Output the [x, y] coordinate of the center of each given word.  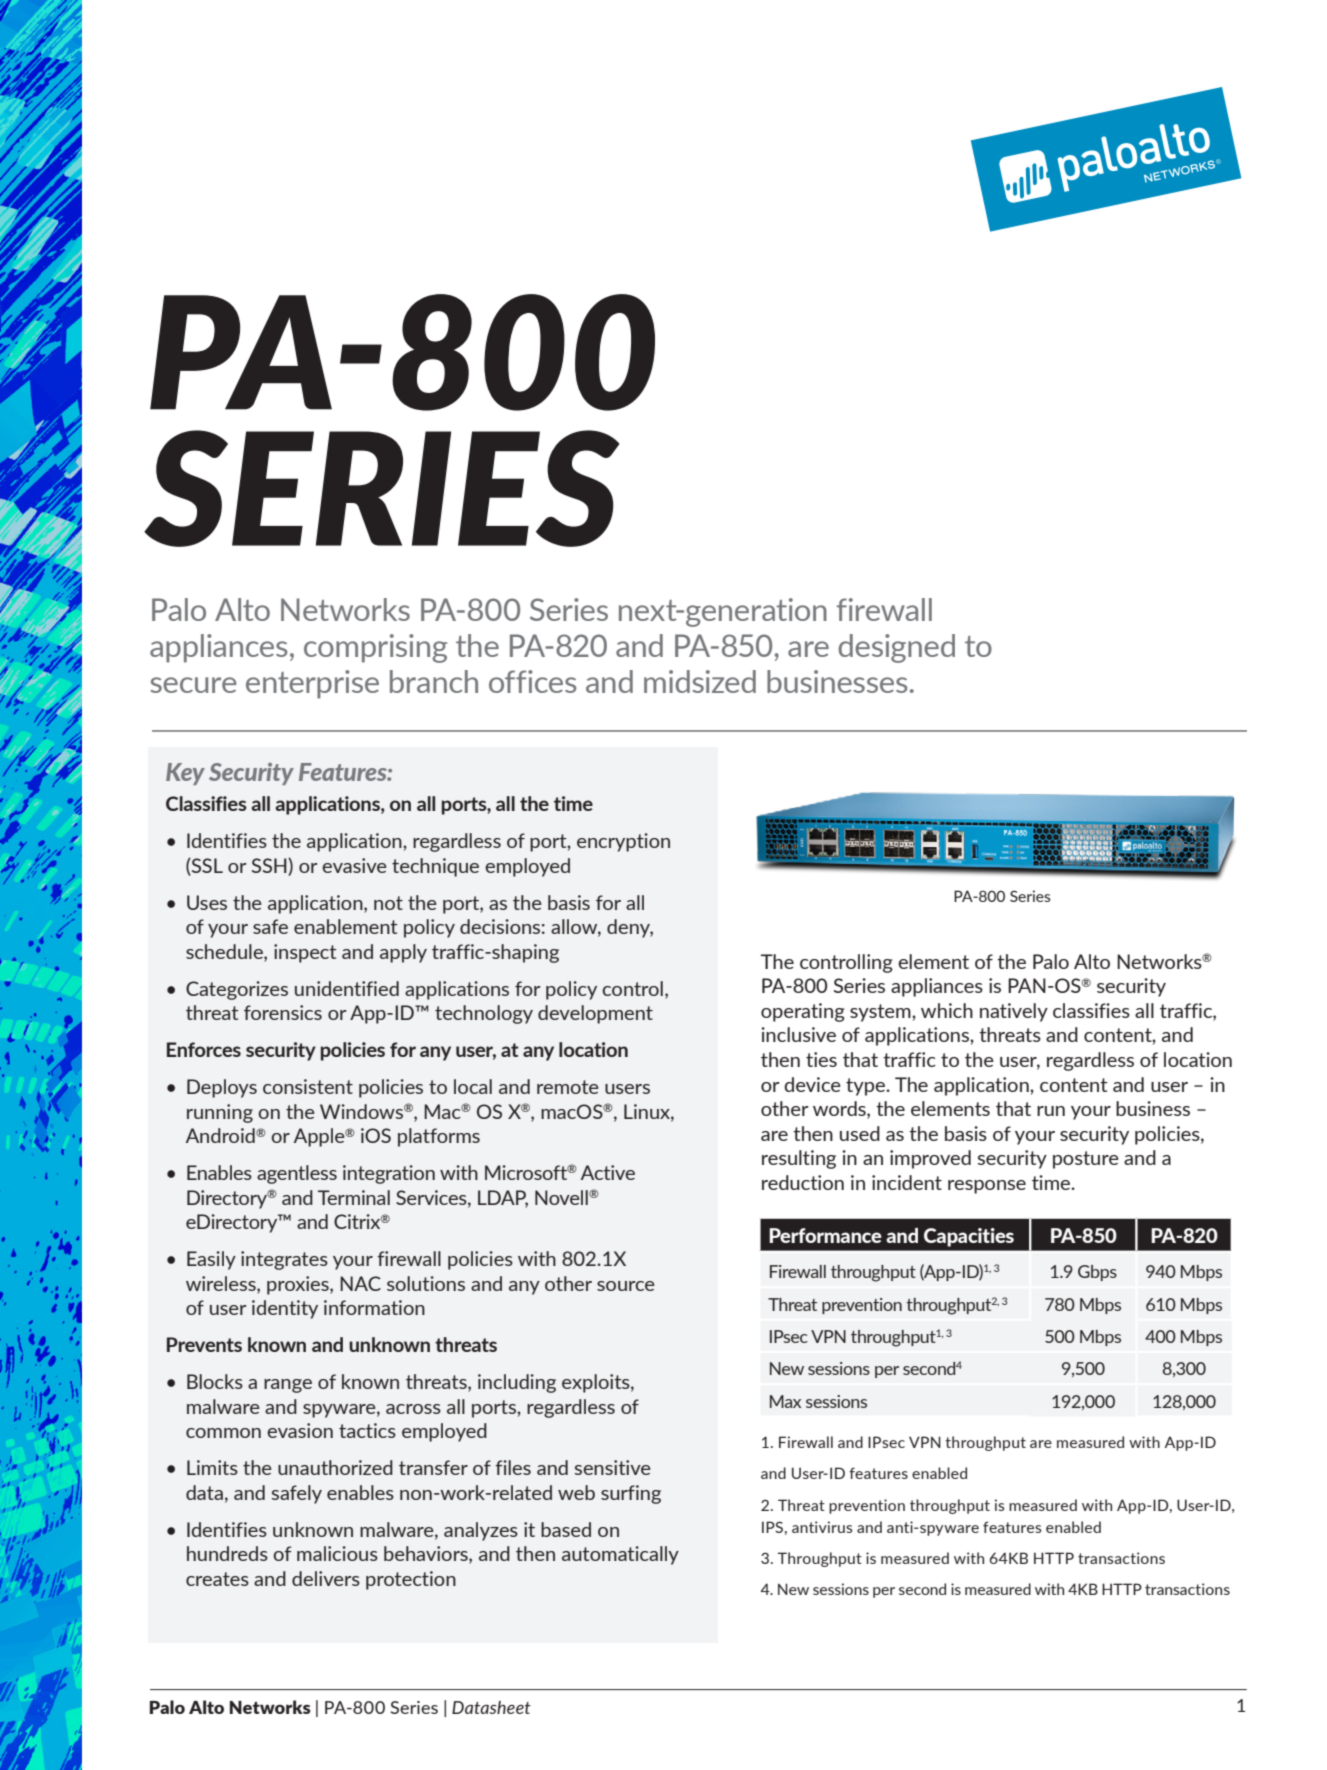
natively [1014, 1012]
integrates [284, 1260]
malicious [337, 1553]
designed [896, 648]
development [595, 1014]
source [626, 1286]
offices [532, 681]
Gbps [1097, 1273]
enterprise [312, 684]
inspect [305, 953]
